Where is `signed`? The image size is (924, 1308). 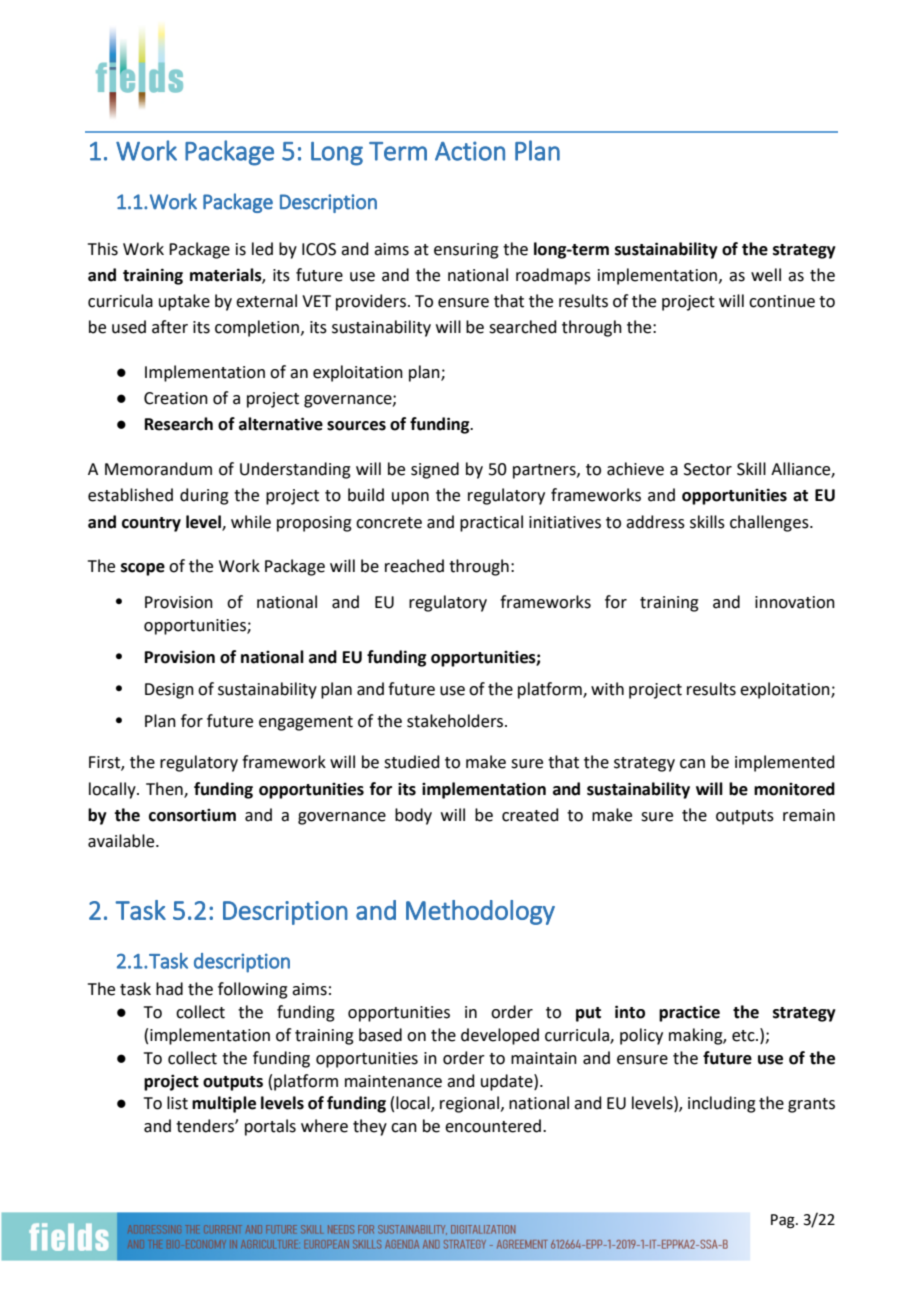 signed is located at coordinates (435, 470).
